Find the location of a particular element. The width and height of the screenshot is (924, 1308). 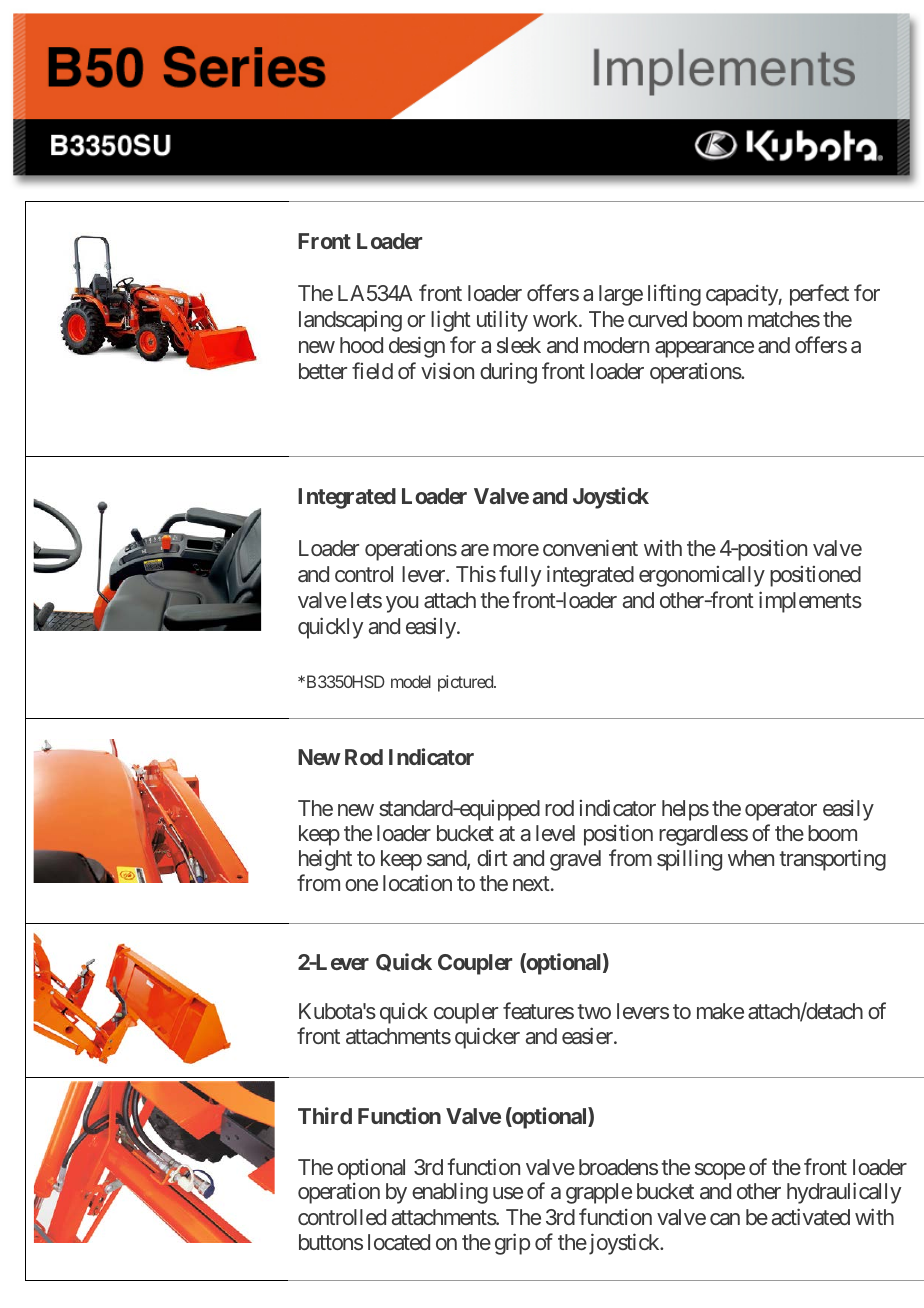

grip is located at coordinates (512, 1244).
